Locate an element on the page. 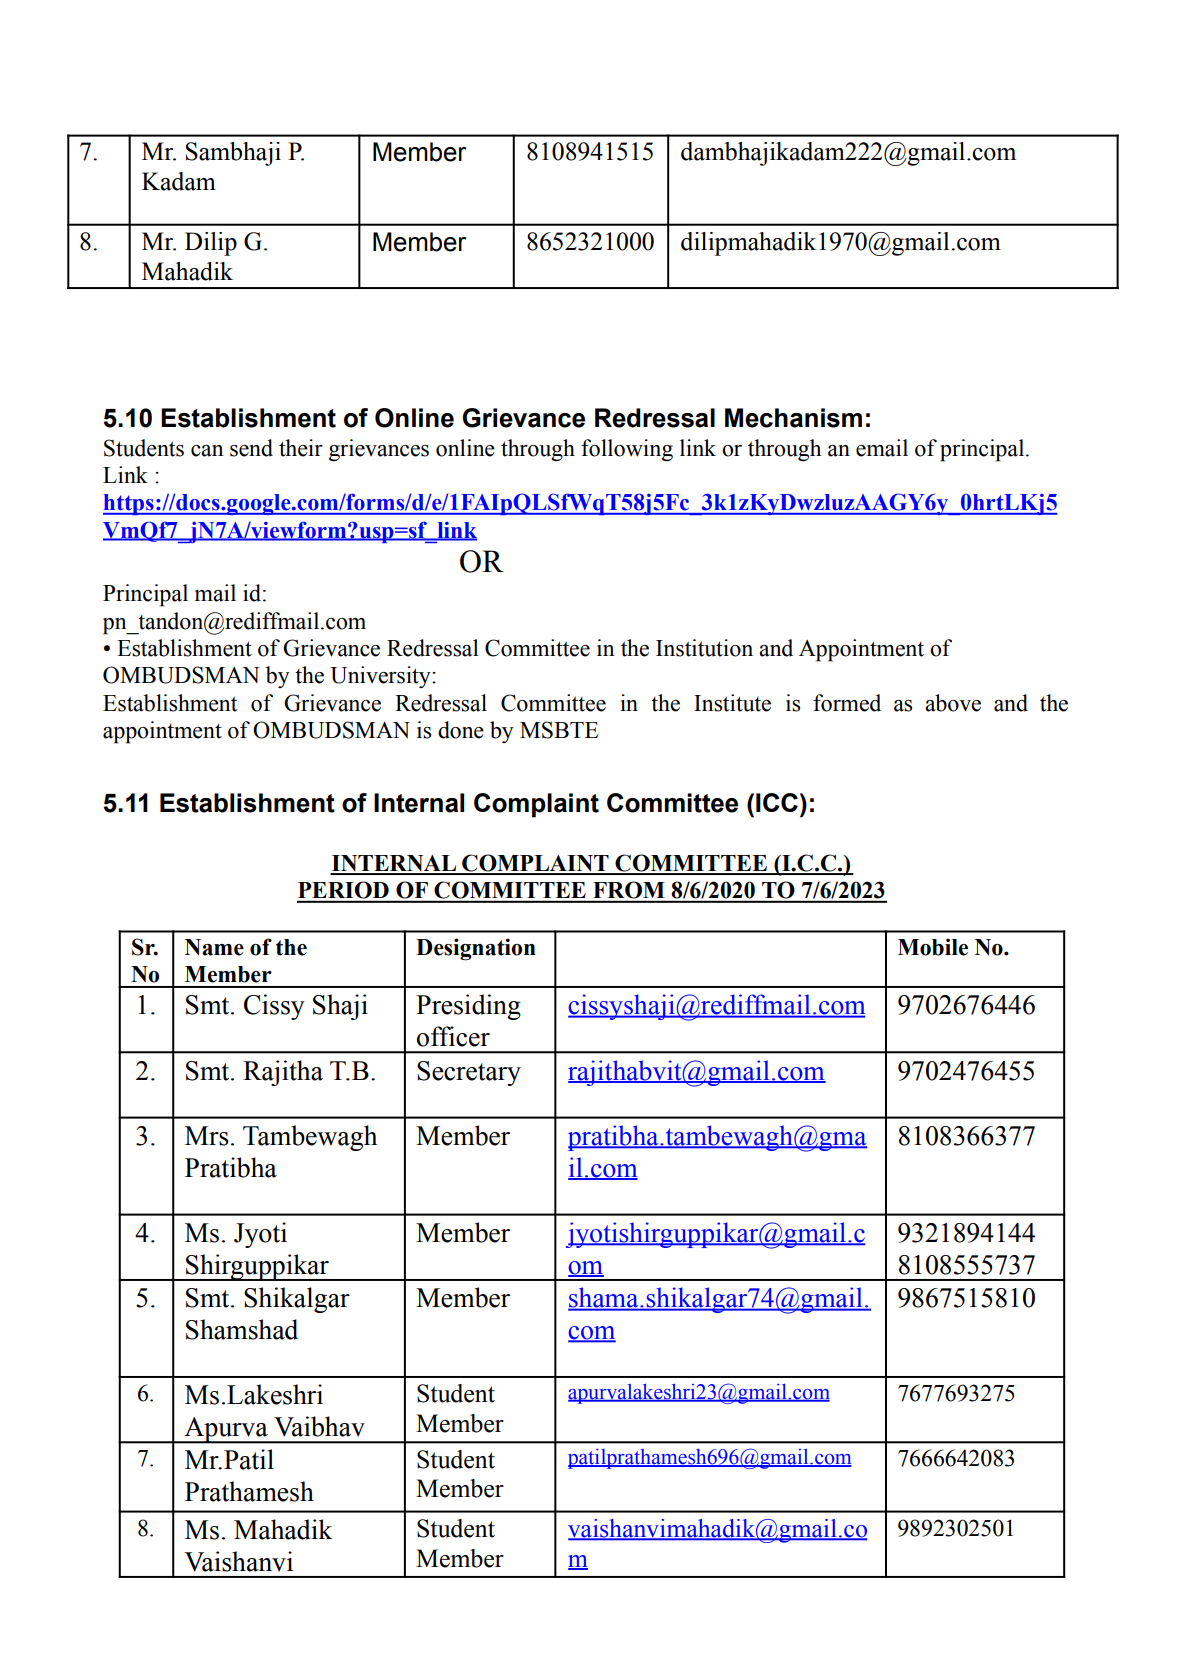 The height and width of the image is (1667, 1180). Vaibhav is located at coordinates (319, 1426).
